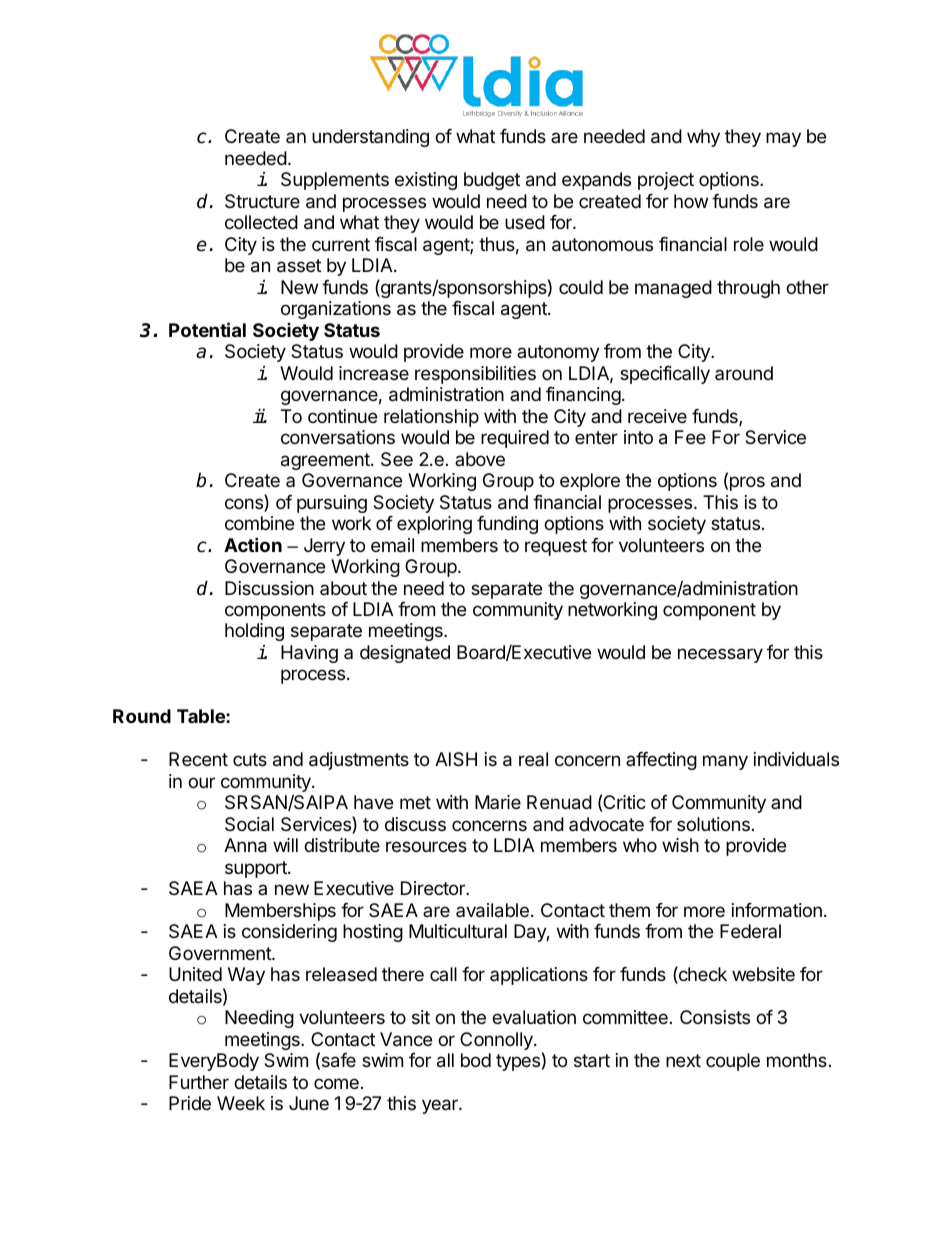 The width and height of the screenshot is (952, 1233). What do you see at coordinates (262, 201) in the screenshot?
I see `Structure` at bounding box center [262, 201].
